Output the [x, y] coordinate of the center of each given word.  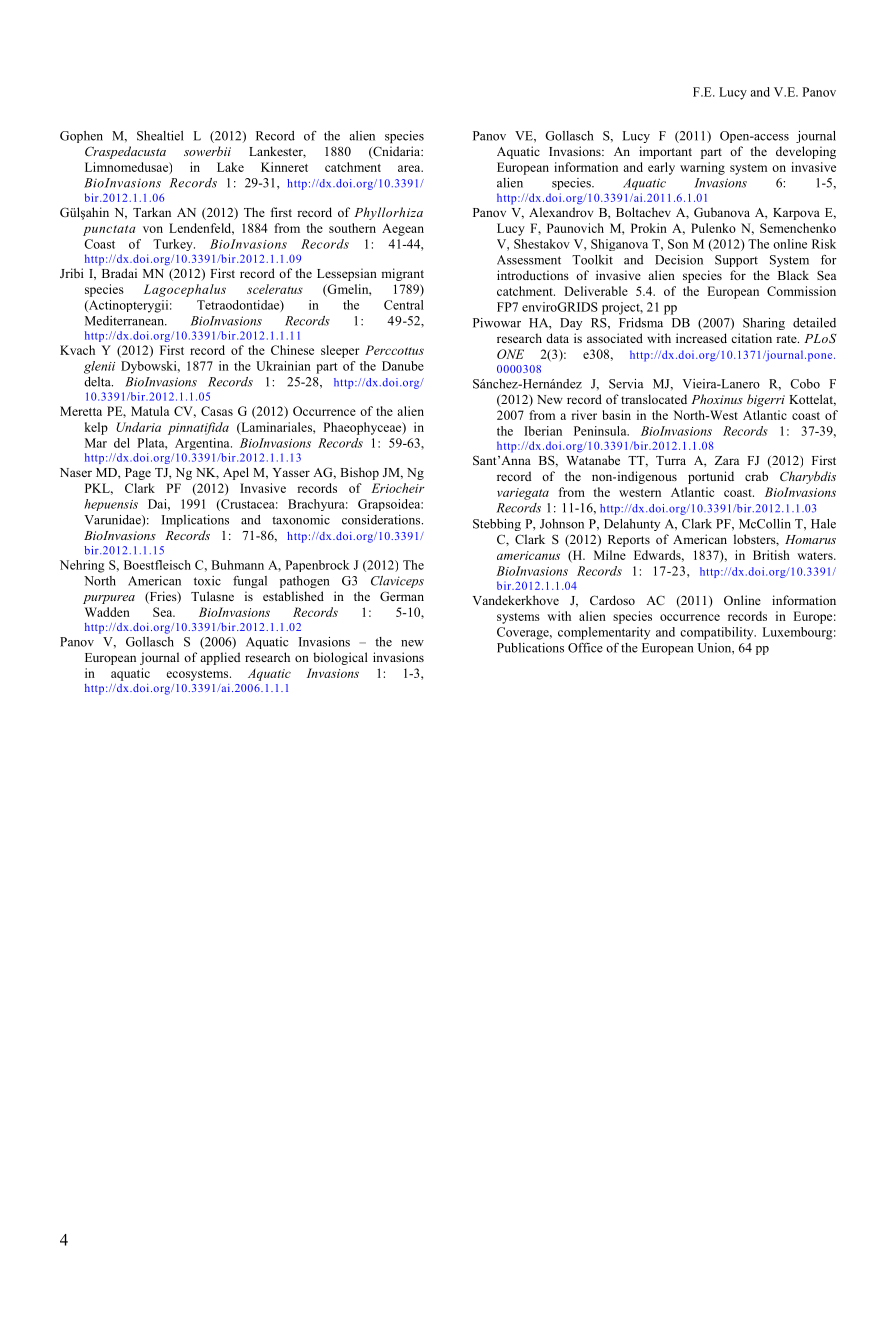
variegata [523, 494]
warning [702, 168]
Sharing [764, 324]
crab [756, 476]
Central [404, 305]
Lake [230, 167]
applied [220, 658]
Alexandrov [561, 212]
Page [138, 474]
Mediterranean [125, 321]
